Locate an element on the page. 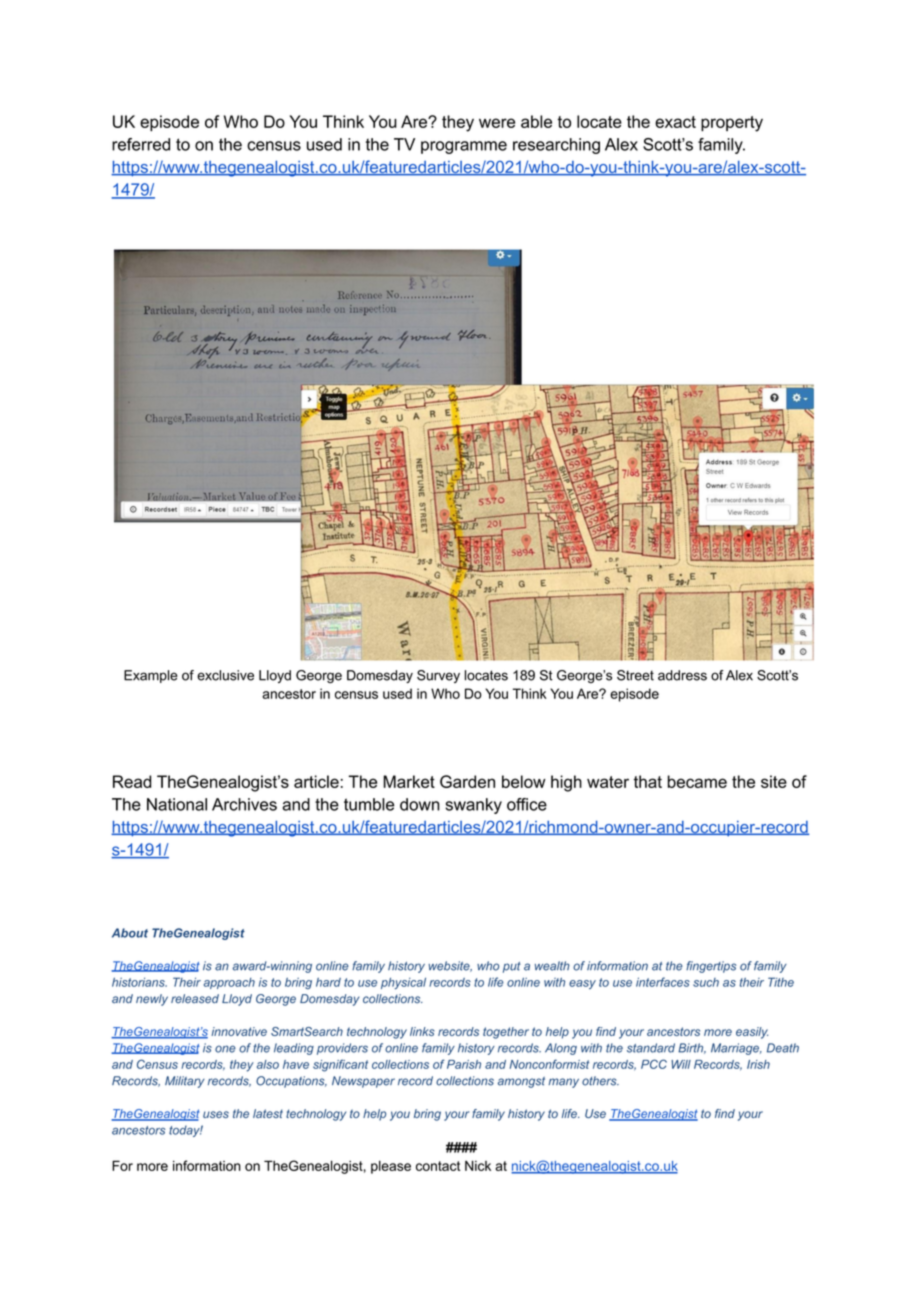  Survey is located at coordinates (438, 676).
